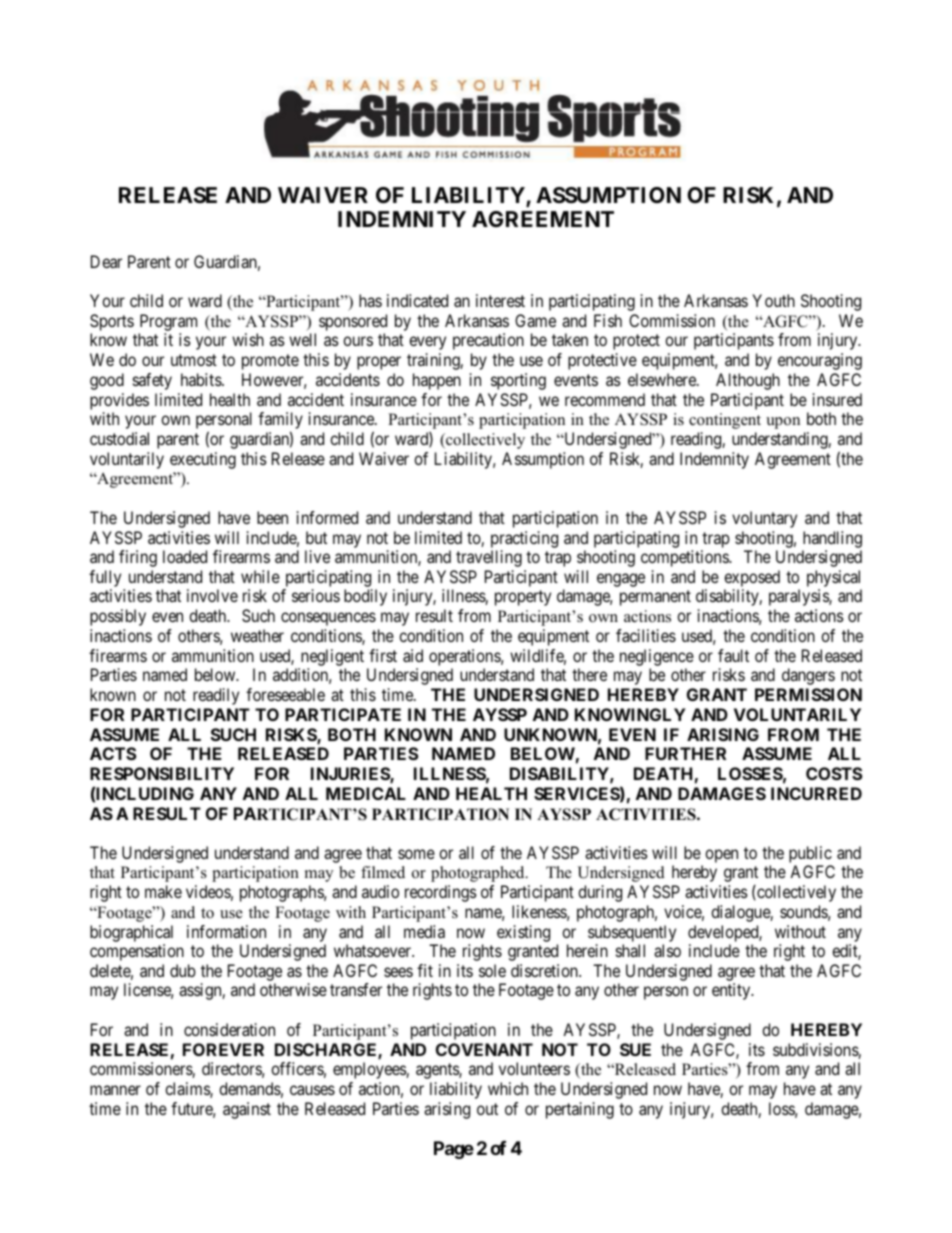 Image resolution: width=952 pixels, height=1233 pixels. Describe the element at coordinates (413, 655) in the screenshot. I see `aid` at that location.
